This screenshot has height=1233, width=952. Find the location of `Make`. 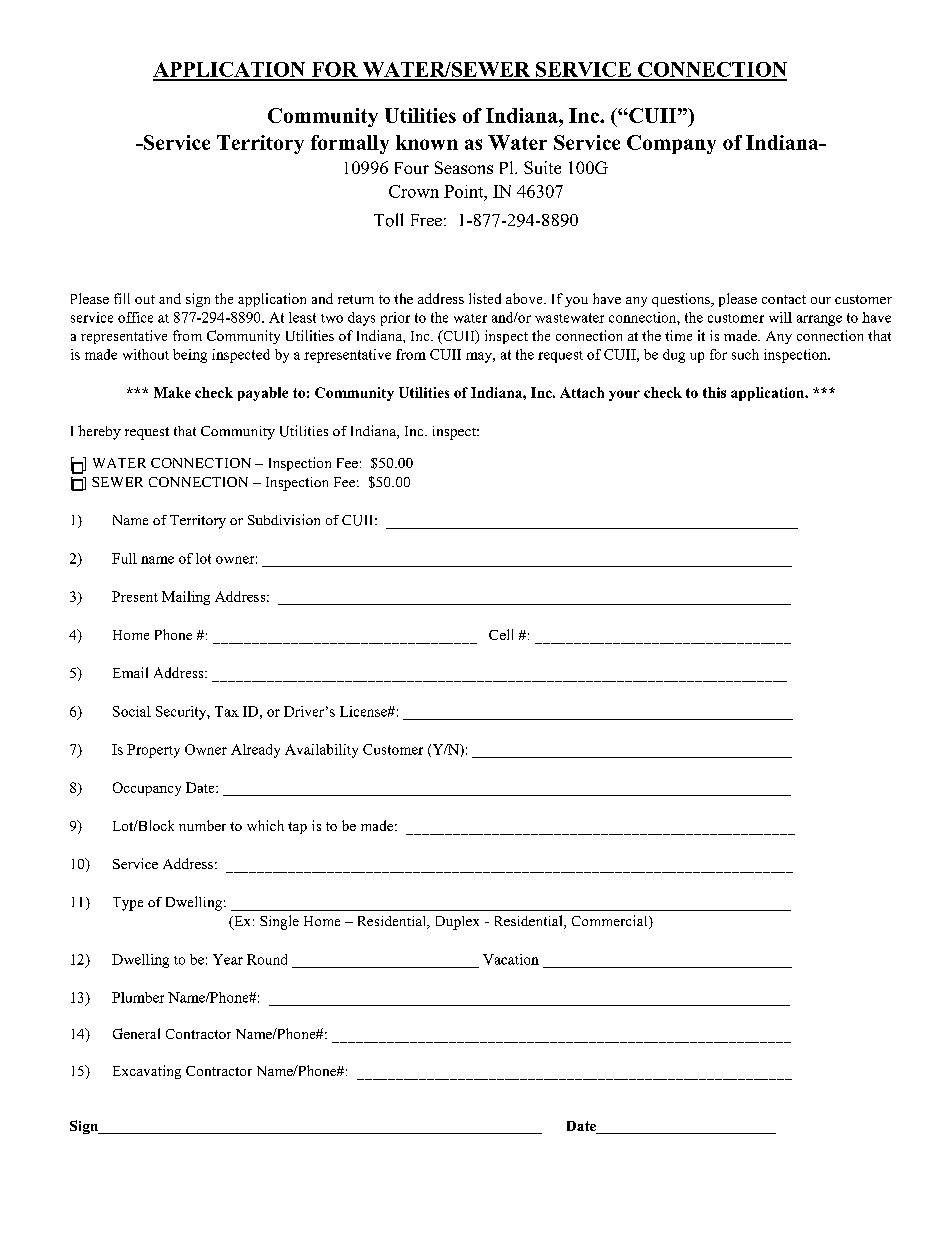

Make is located at coordinates (172, 392).
